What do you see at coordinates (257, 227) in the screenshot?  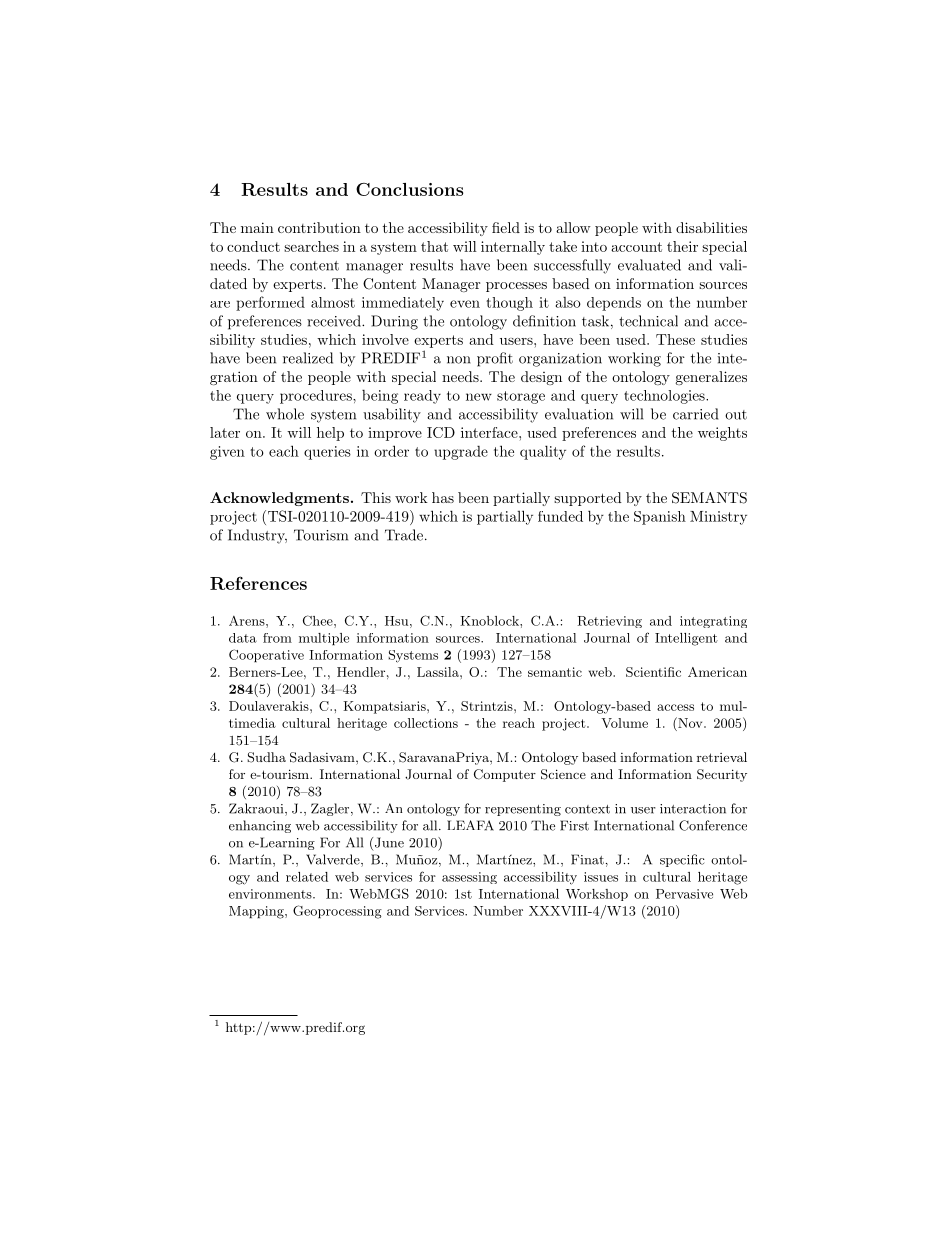 I see `main` at bounding box center [257, 227].
